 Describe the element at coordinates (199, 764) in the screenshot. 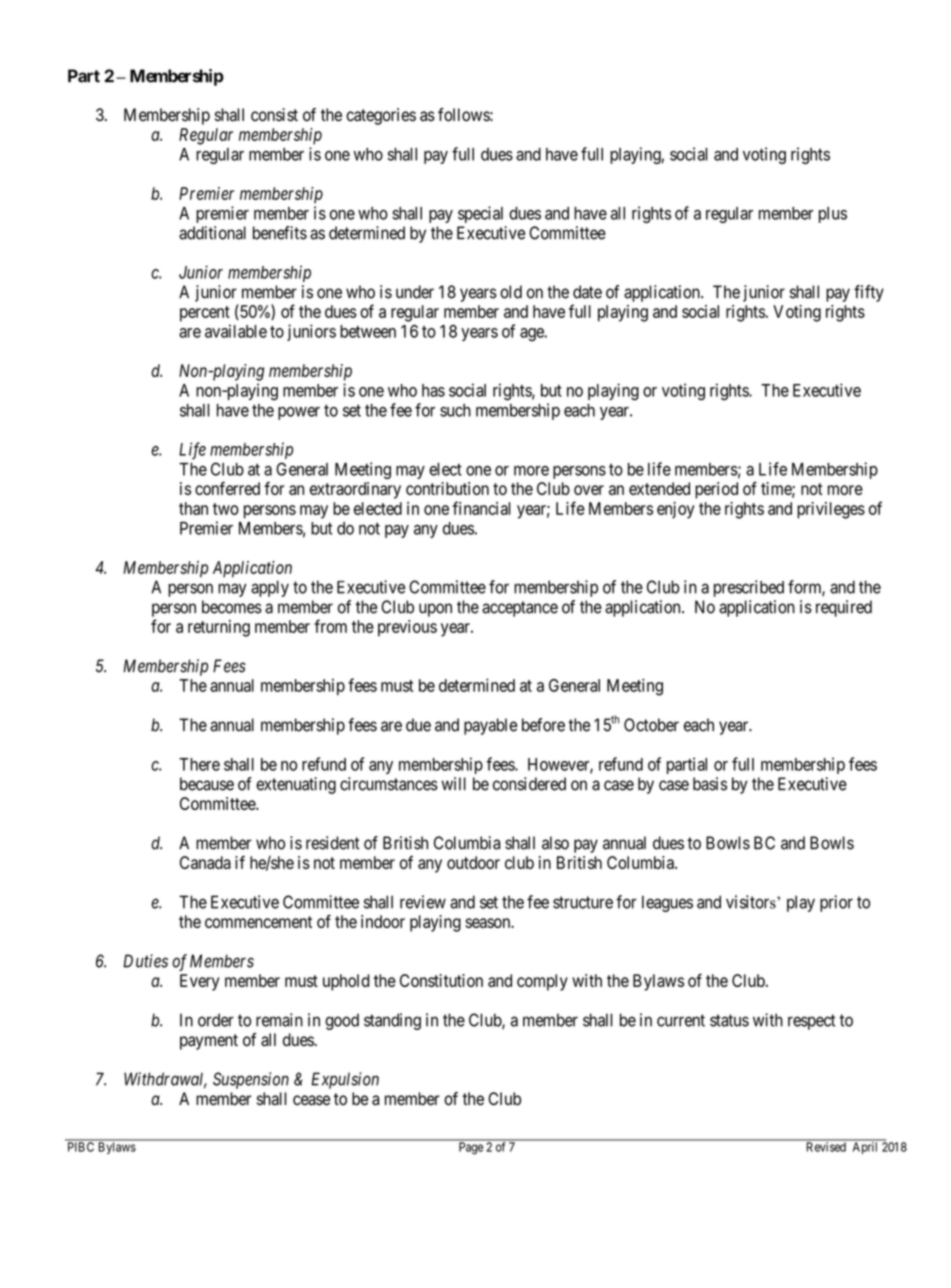

I see `There` at that location.
